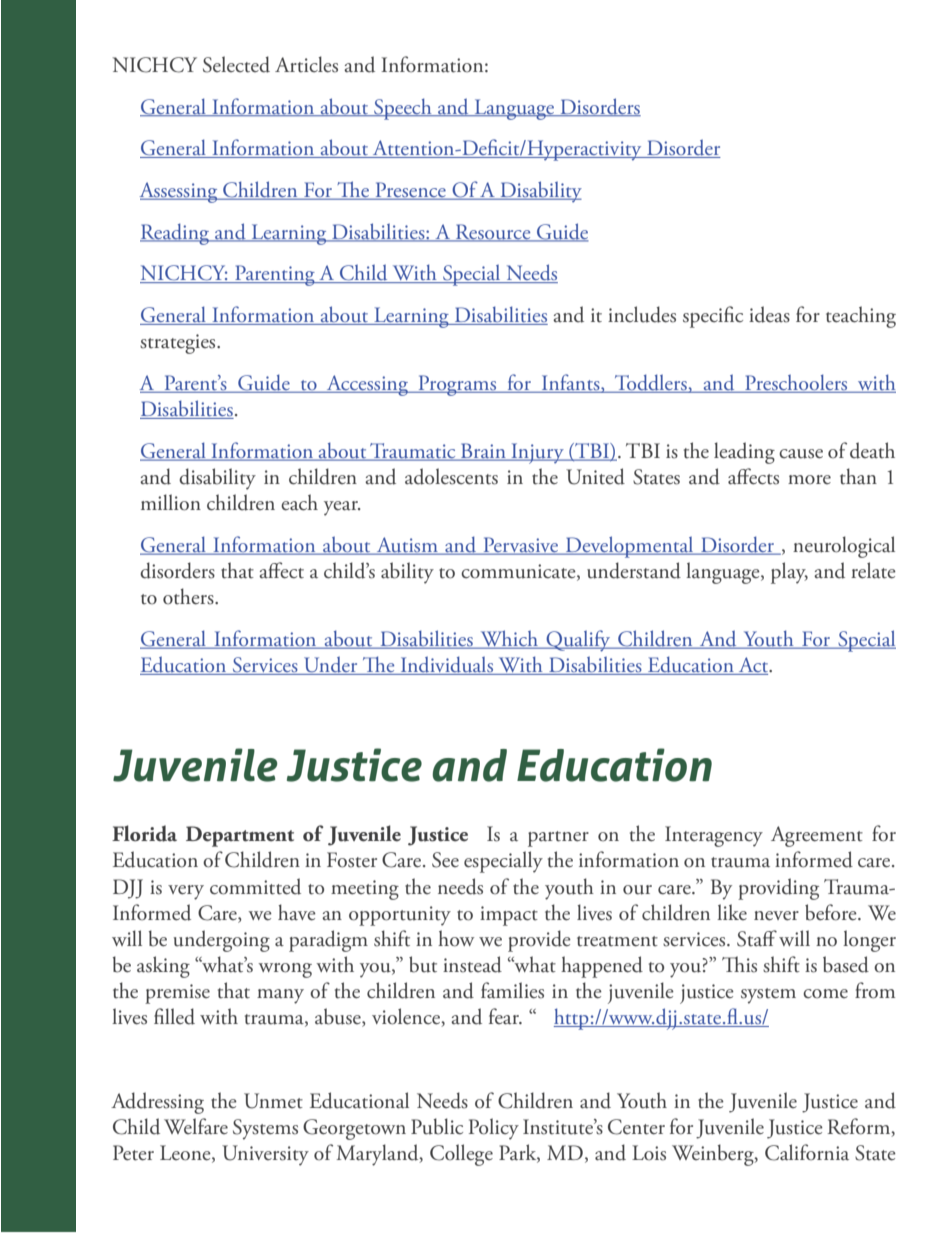 This screenshot has height=1233, width=952. I want to click on strategies, so click(179, 344).
